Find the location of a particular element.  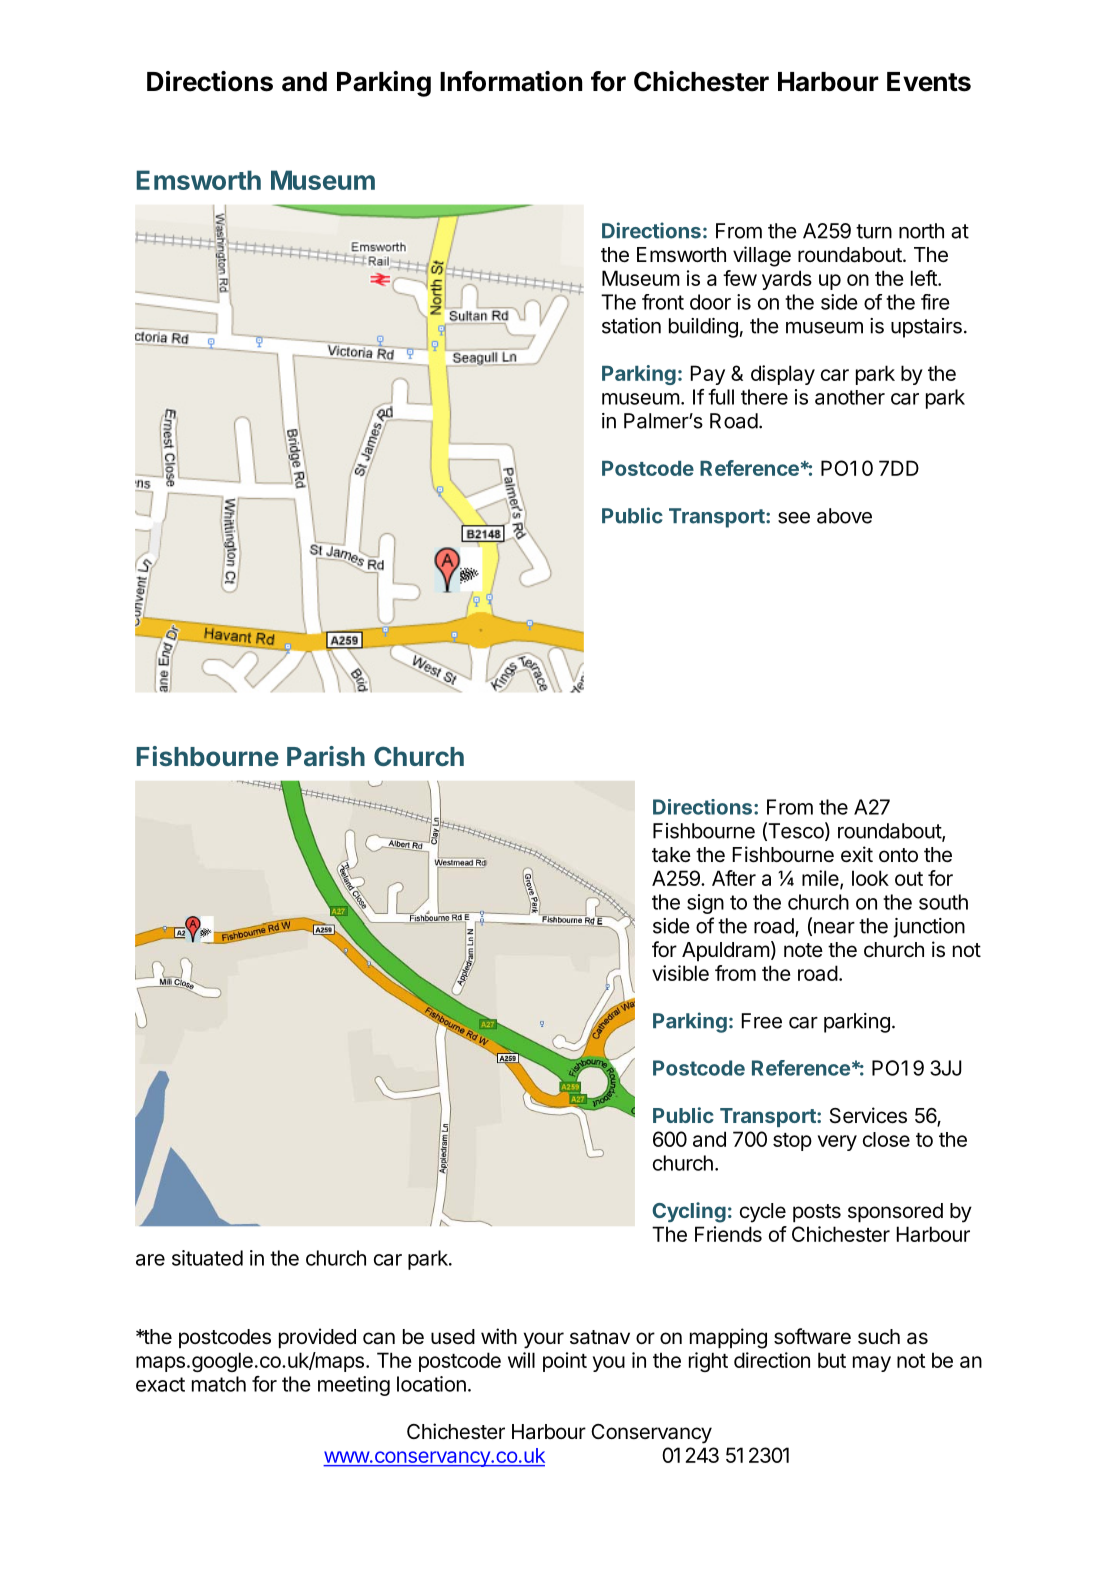

Events is located at coordinates (929, 82).
